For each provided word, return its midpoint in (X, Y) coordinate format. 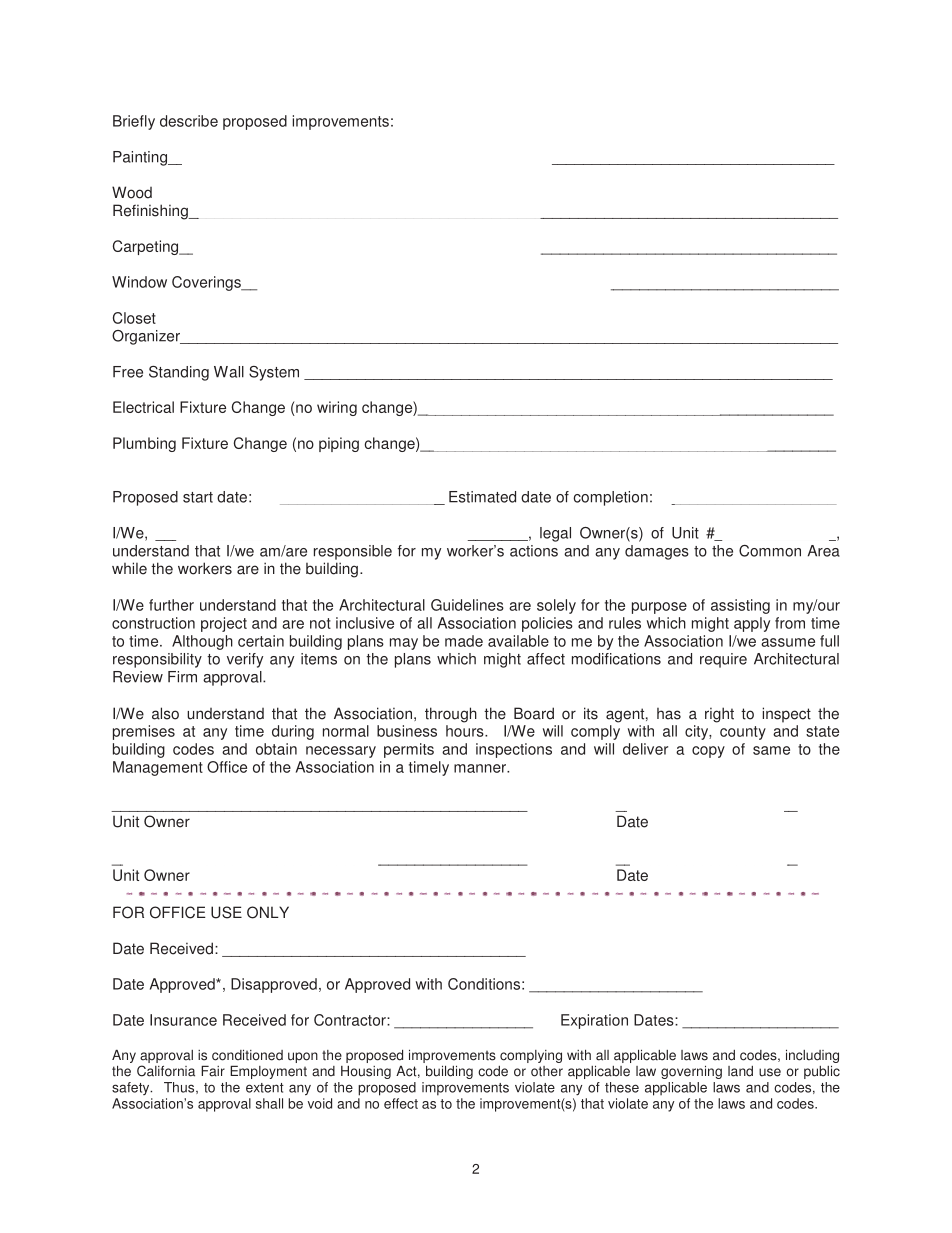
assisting (740, 606)
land (740, 1071)
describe (189, 121)
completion (610, 498)
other (547, 1071)
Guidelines (467, 605)
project (224, 624)
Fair (213, 1071)
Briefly (134, 122)
